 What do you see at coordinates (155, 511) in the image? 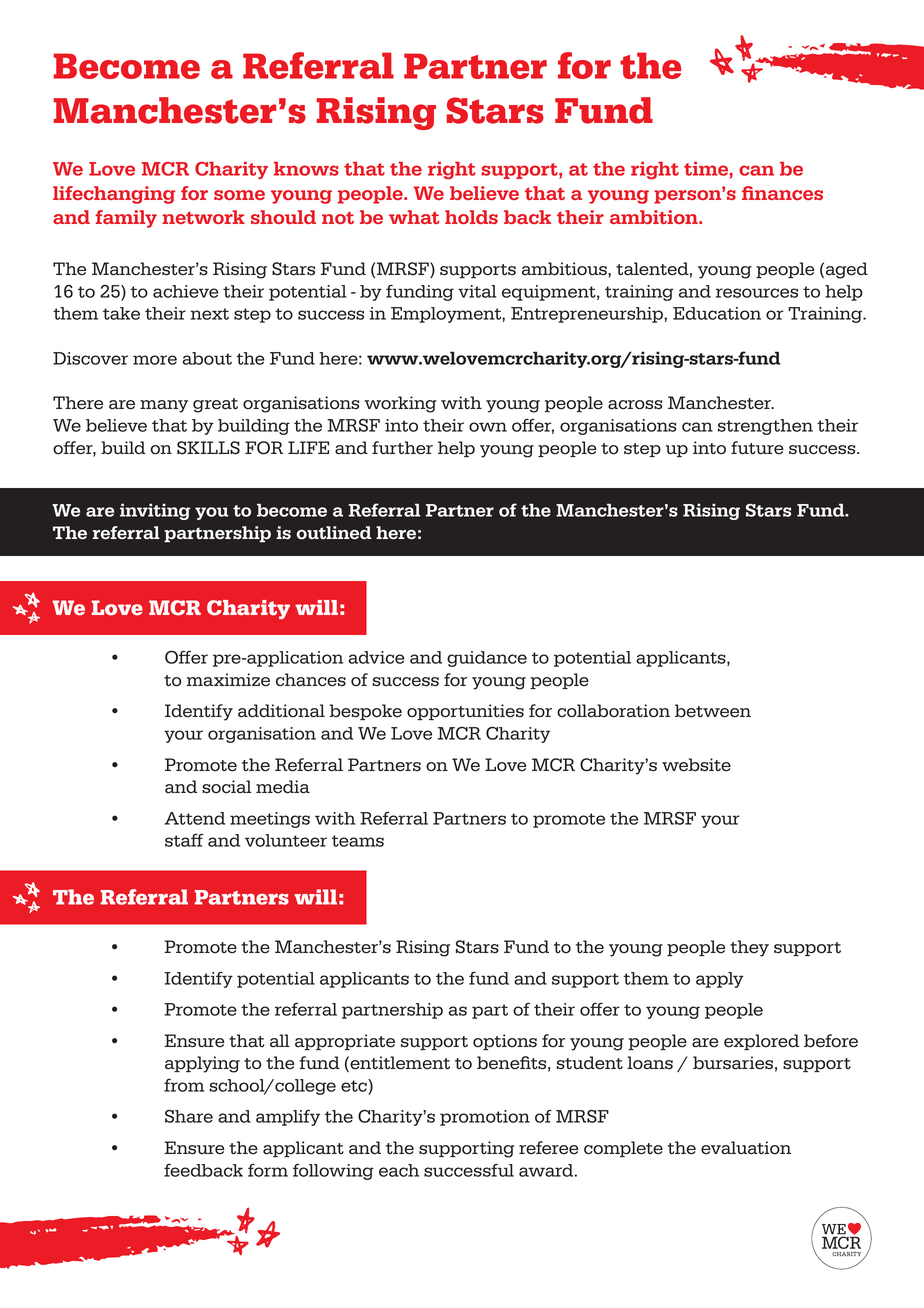
I see `inviting` at bounding box center [155, 511].
